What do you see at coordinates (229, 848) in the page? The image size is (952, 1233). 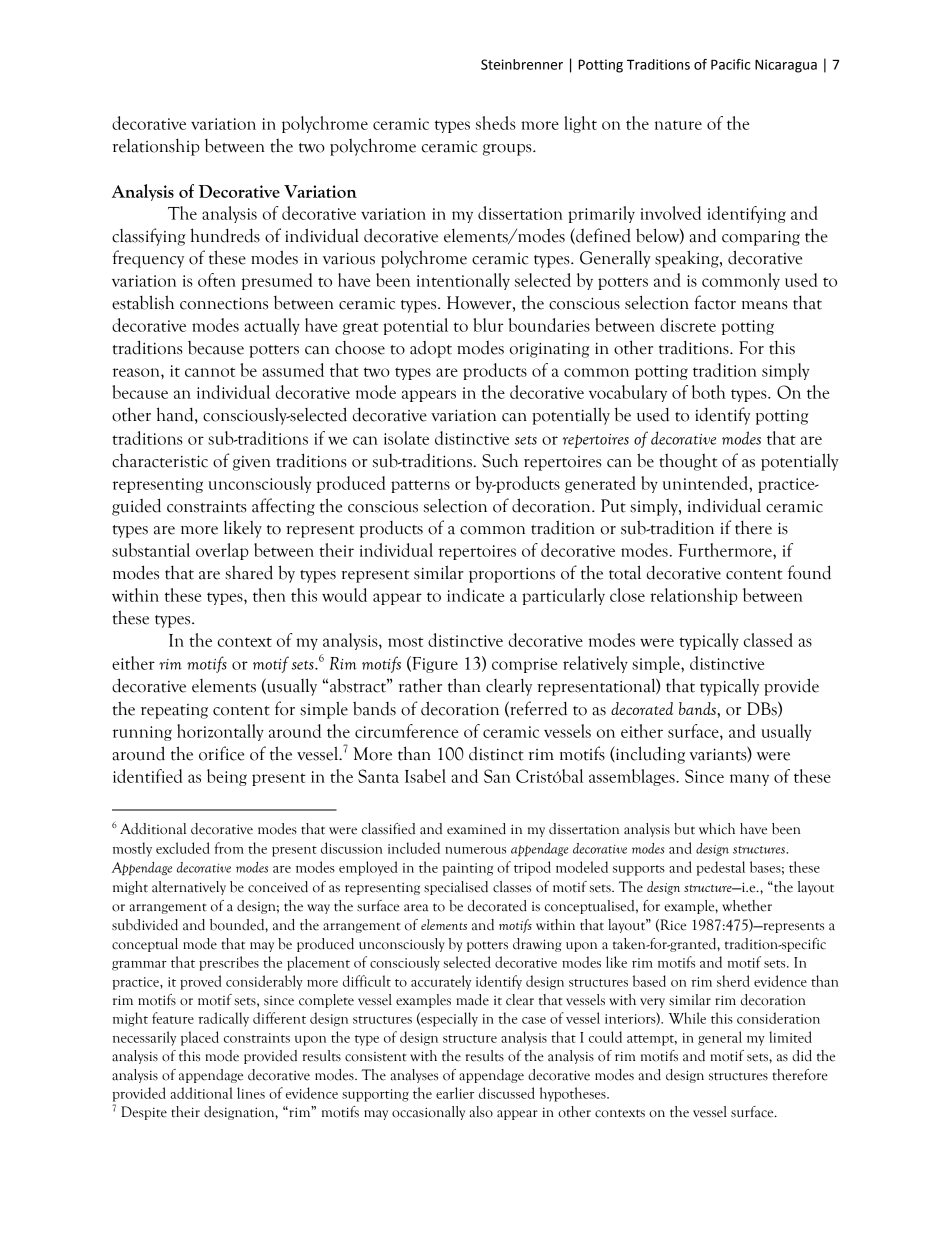 I see `from` at bounding box center [229, 848].
